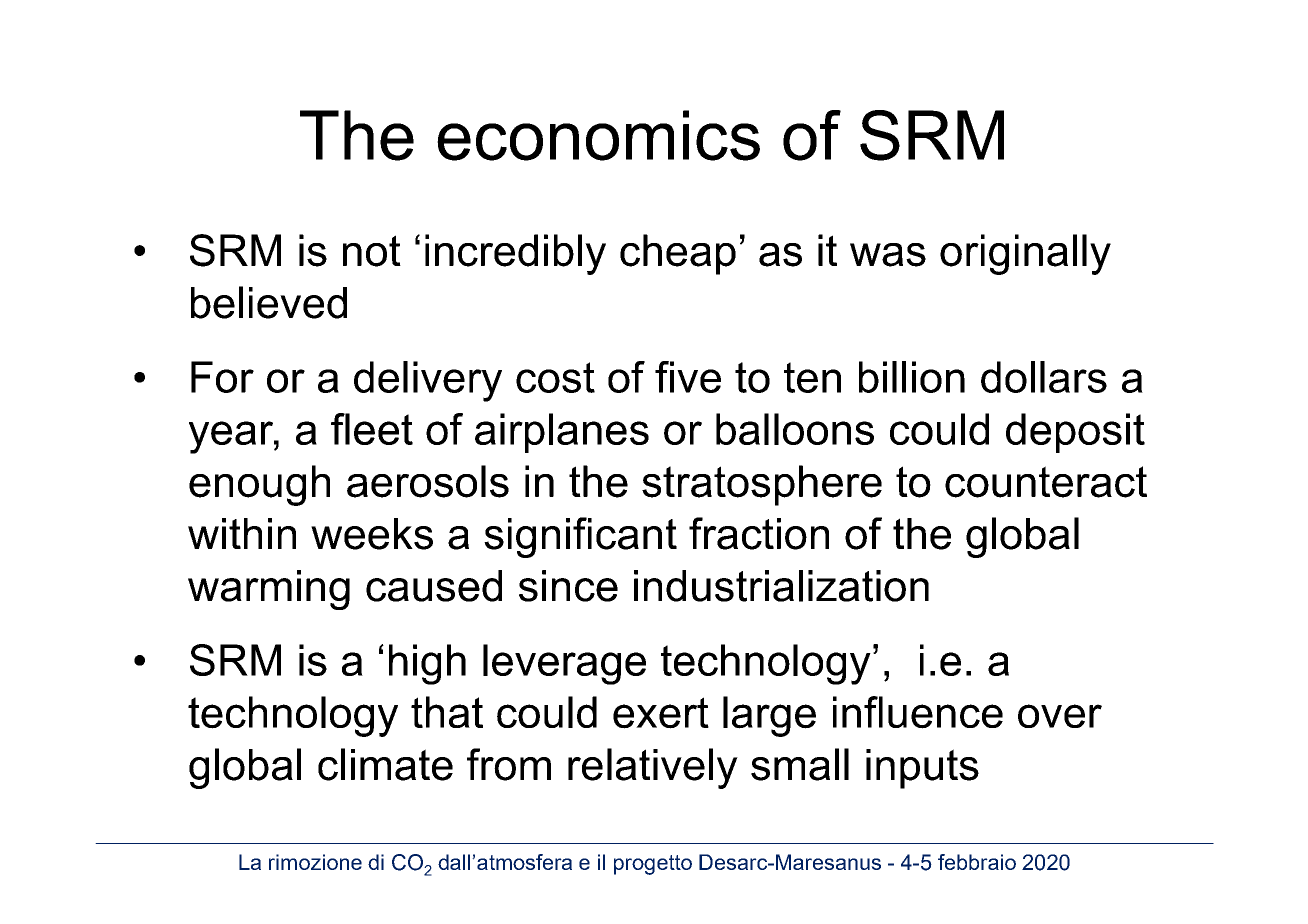 Image resolution: width=1308 pixels, height=924 pixels. Describe the element at coordinates (653, 865) in the screenshot. I see `progetto` at that location.
